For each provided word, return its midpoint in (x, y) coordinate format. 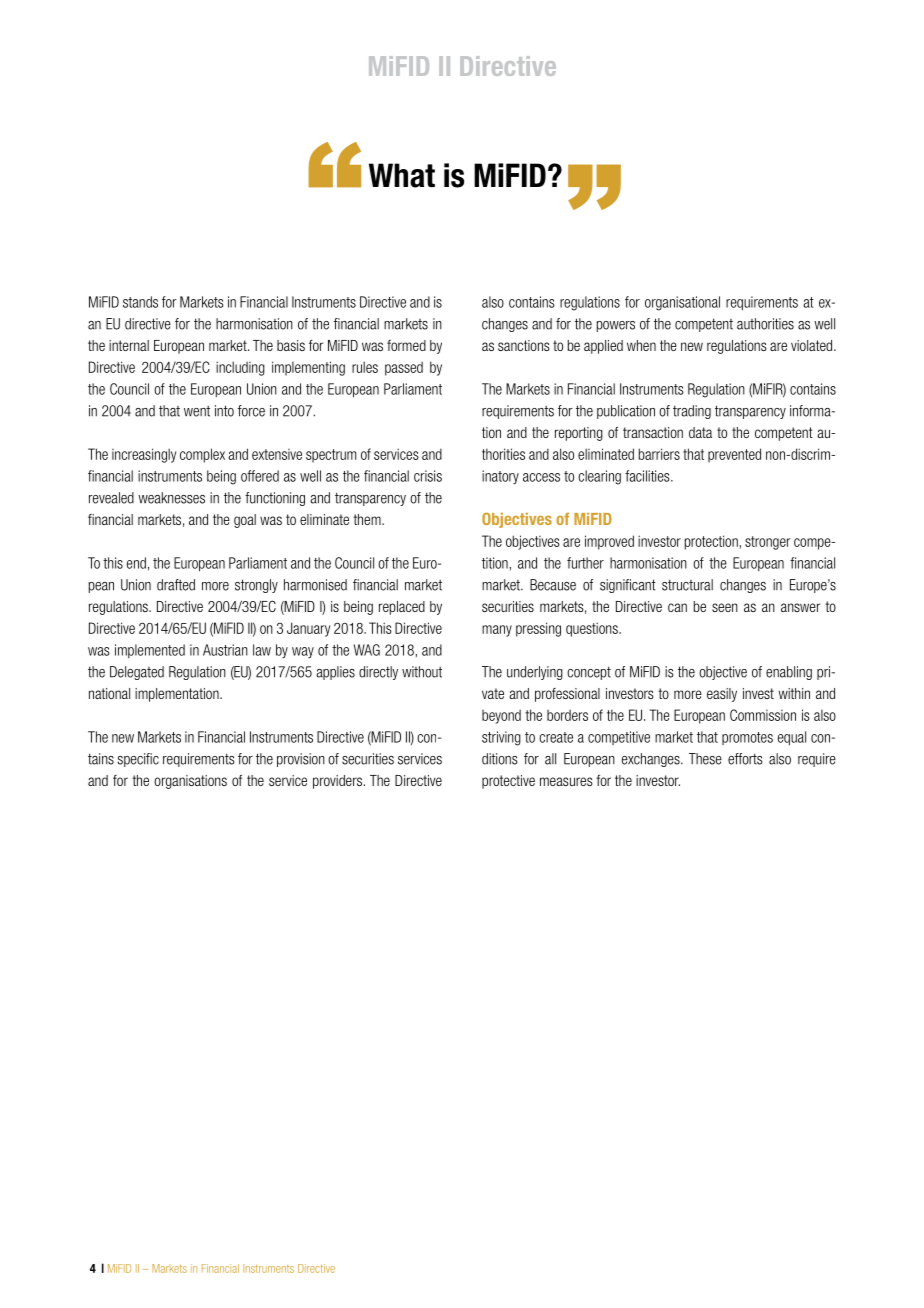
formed (406, 345)
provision (301, 760)
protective (508, 782)
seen (725, 607)
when (641, 345)
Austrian (225, 650)
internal (129, 345)
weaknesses (171, 498)
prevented (734, 455)
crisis (428, 476)
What (402, 175)
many (497, 631)
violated (813, 345)
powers (616, 326)
